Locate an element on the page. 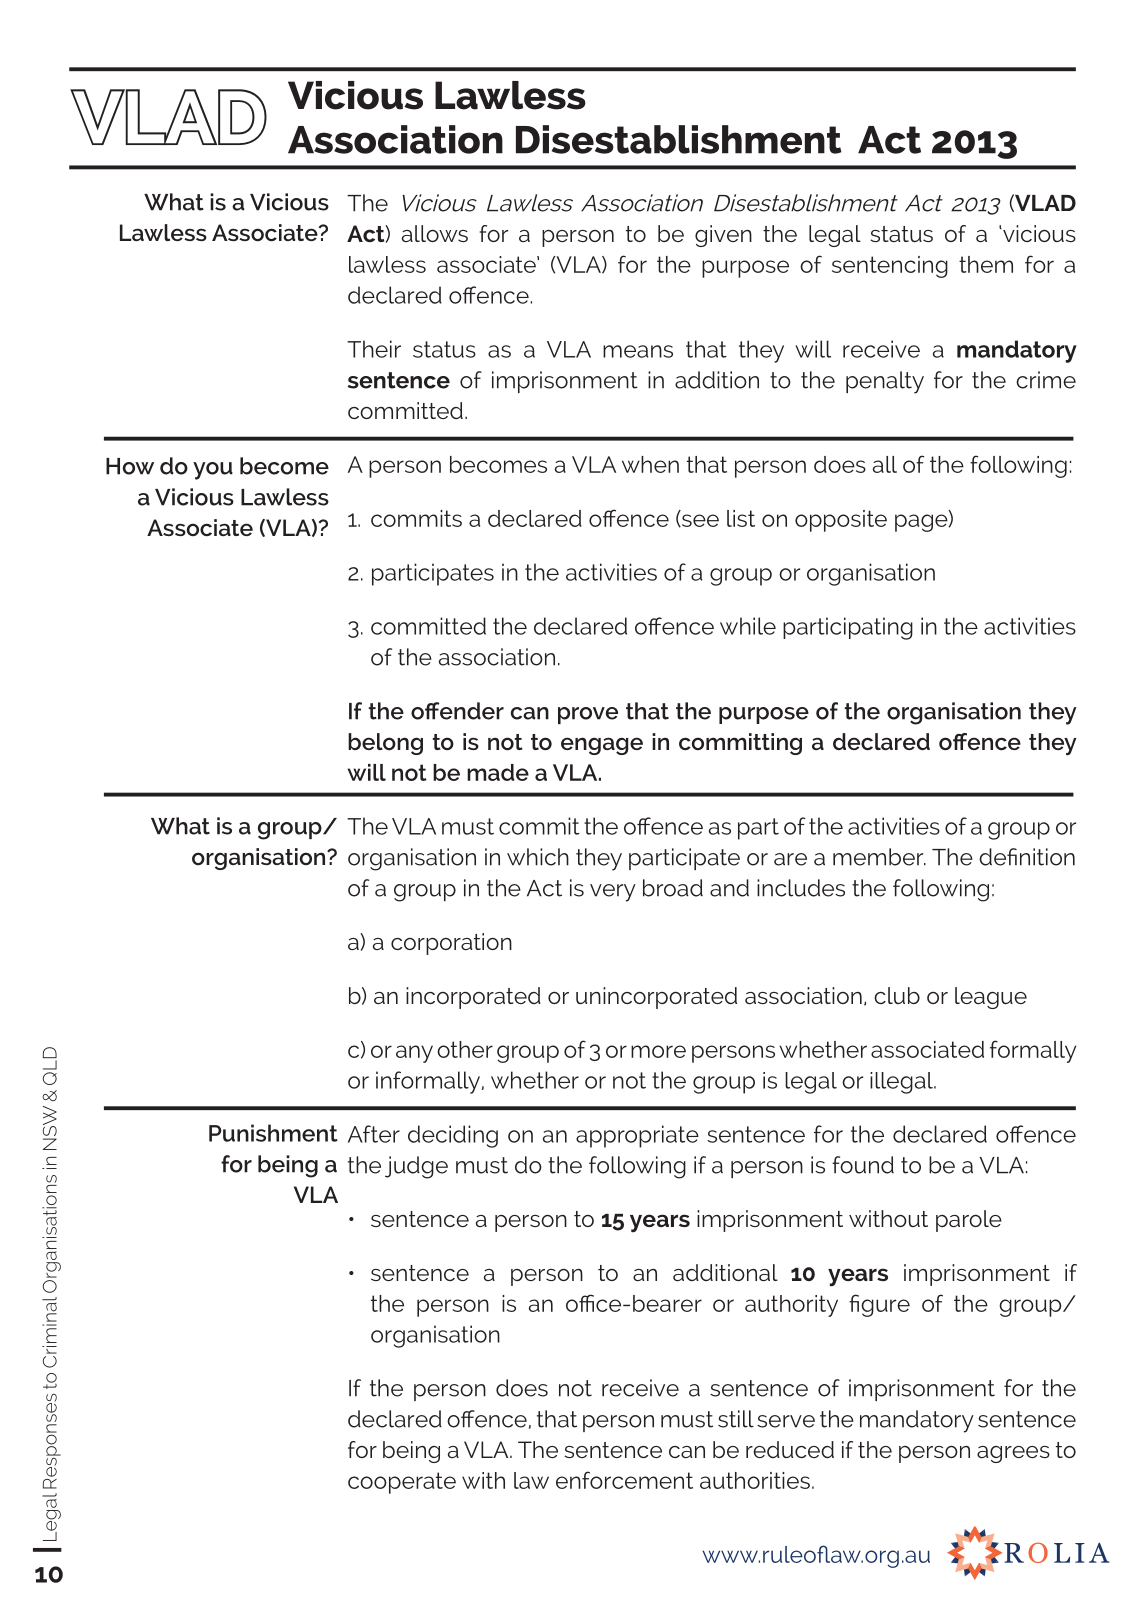 This image has width=1145, height=1620. club is located at coordinates (897, 995).
